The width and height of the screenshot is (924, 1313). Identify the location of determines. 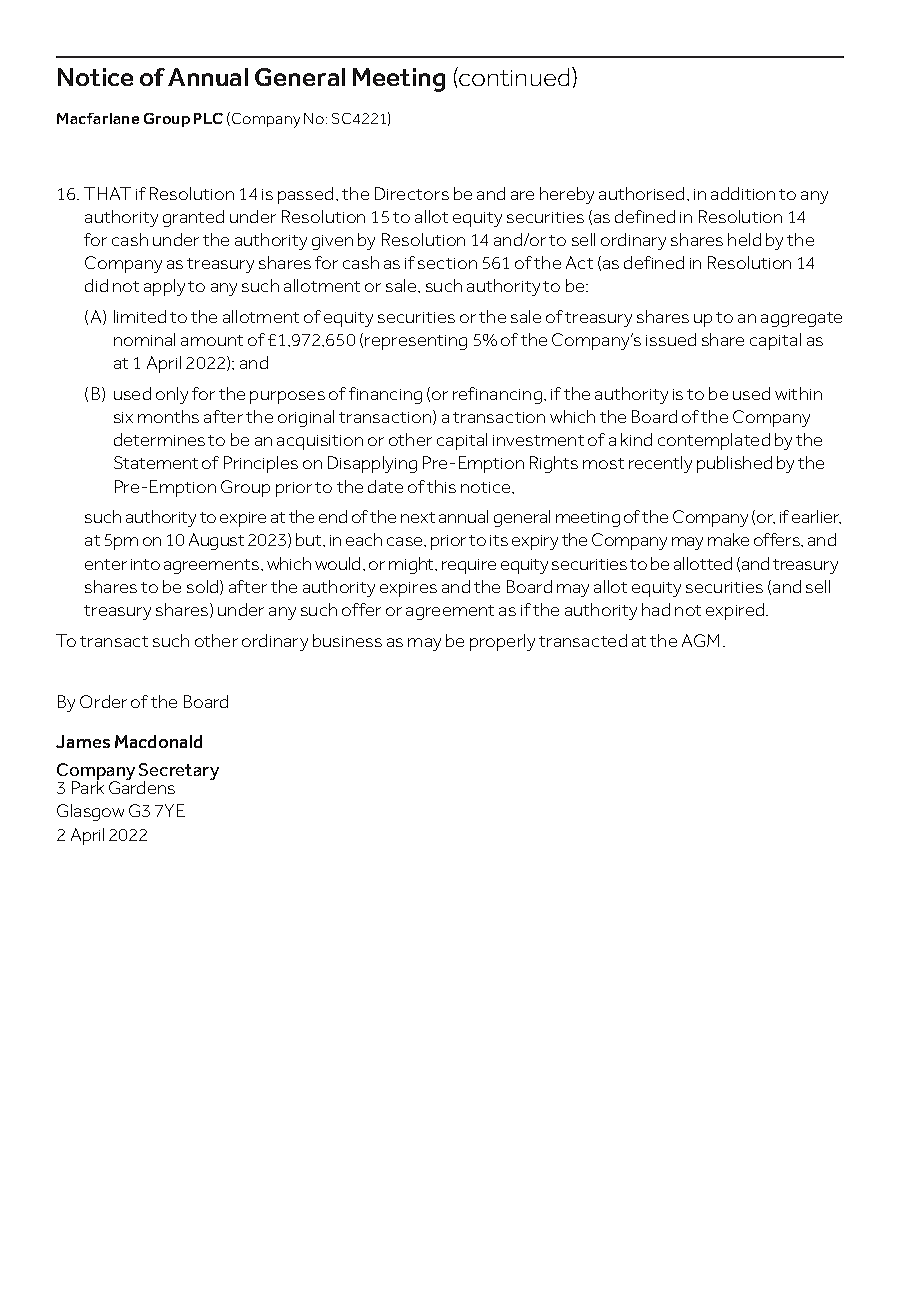
(159, 439).
